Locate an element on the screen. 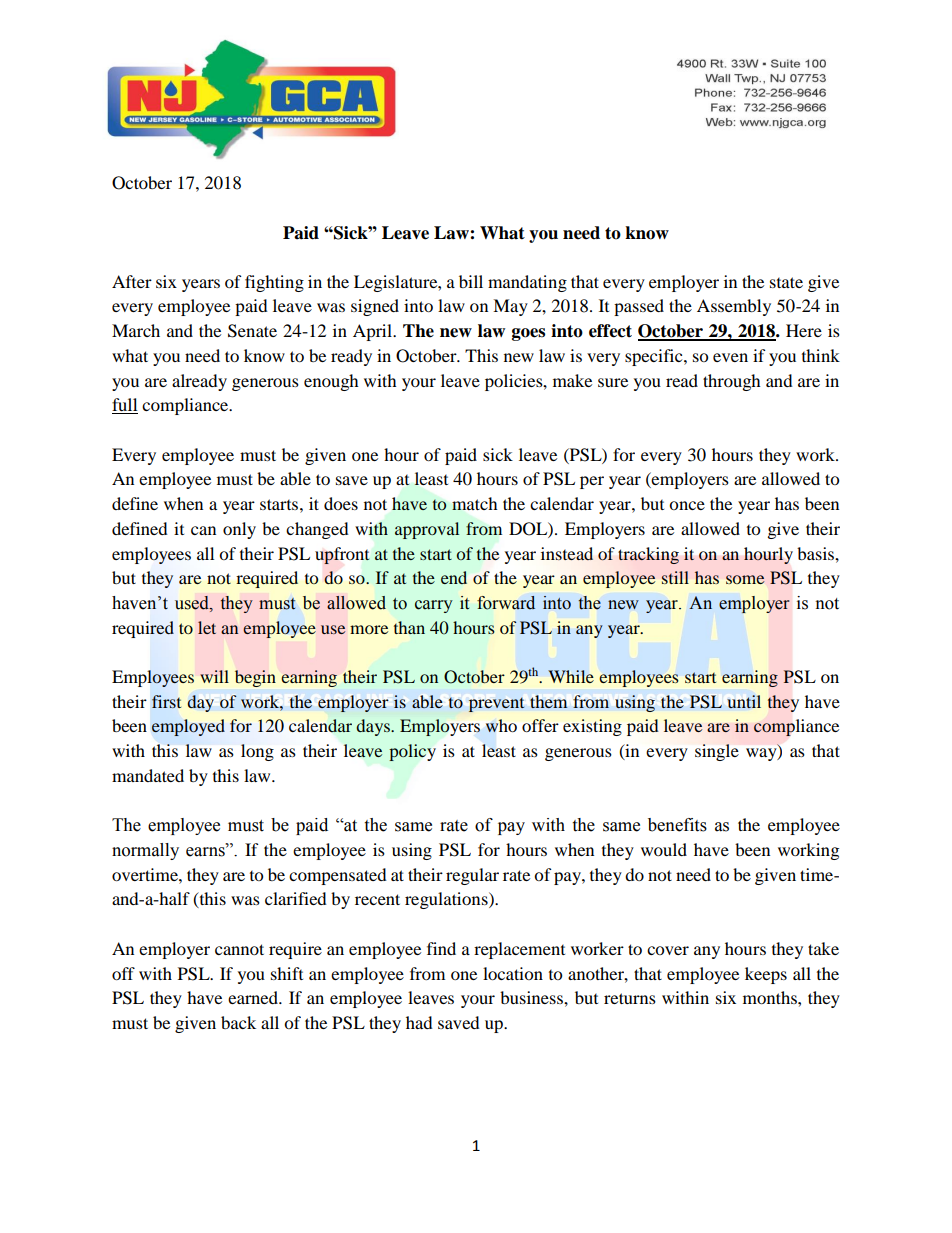  let is located at coordinates (207, 627).
